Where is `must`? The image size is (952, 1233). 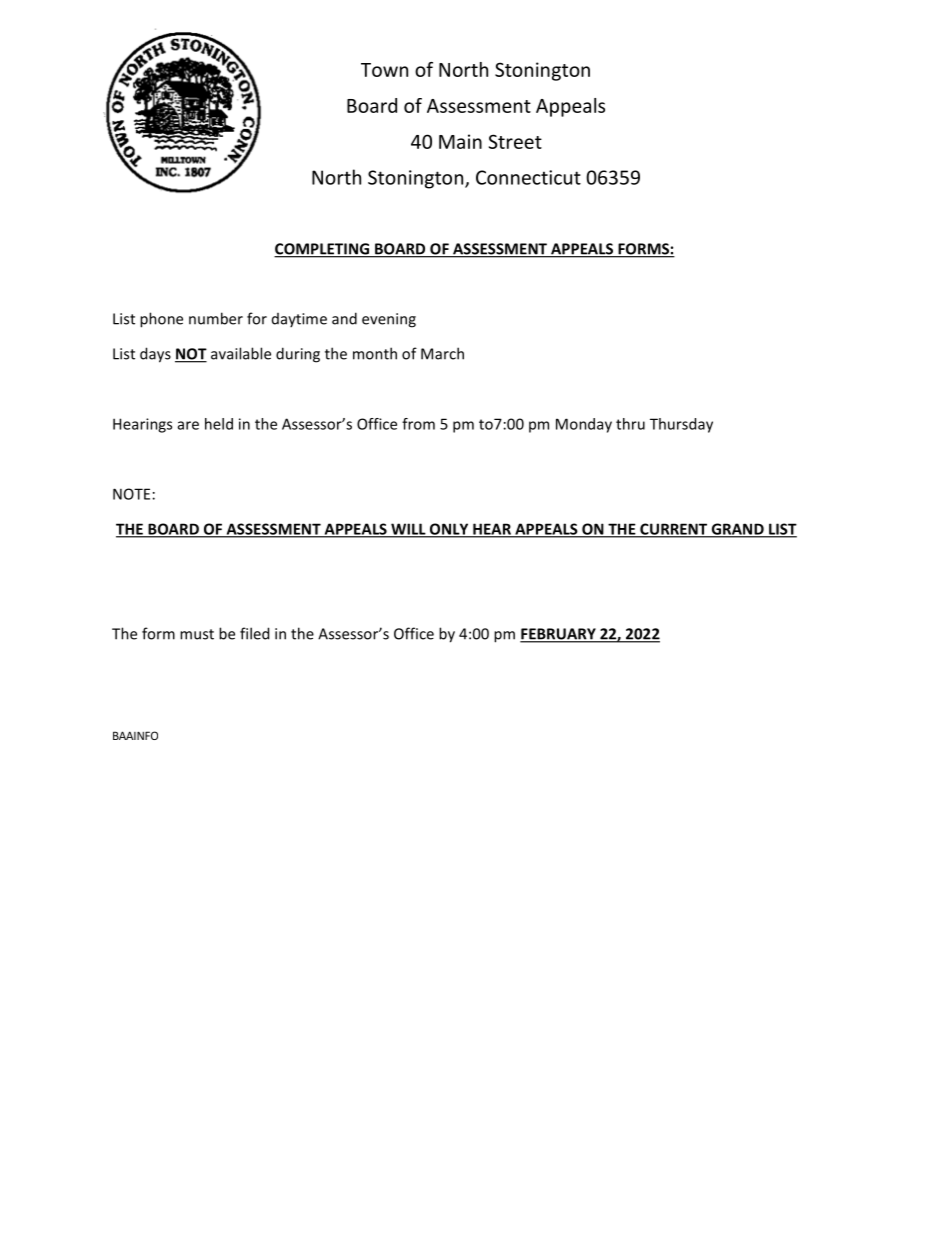
must is located at coordinates (197, 634).
